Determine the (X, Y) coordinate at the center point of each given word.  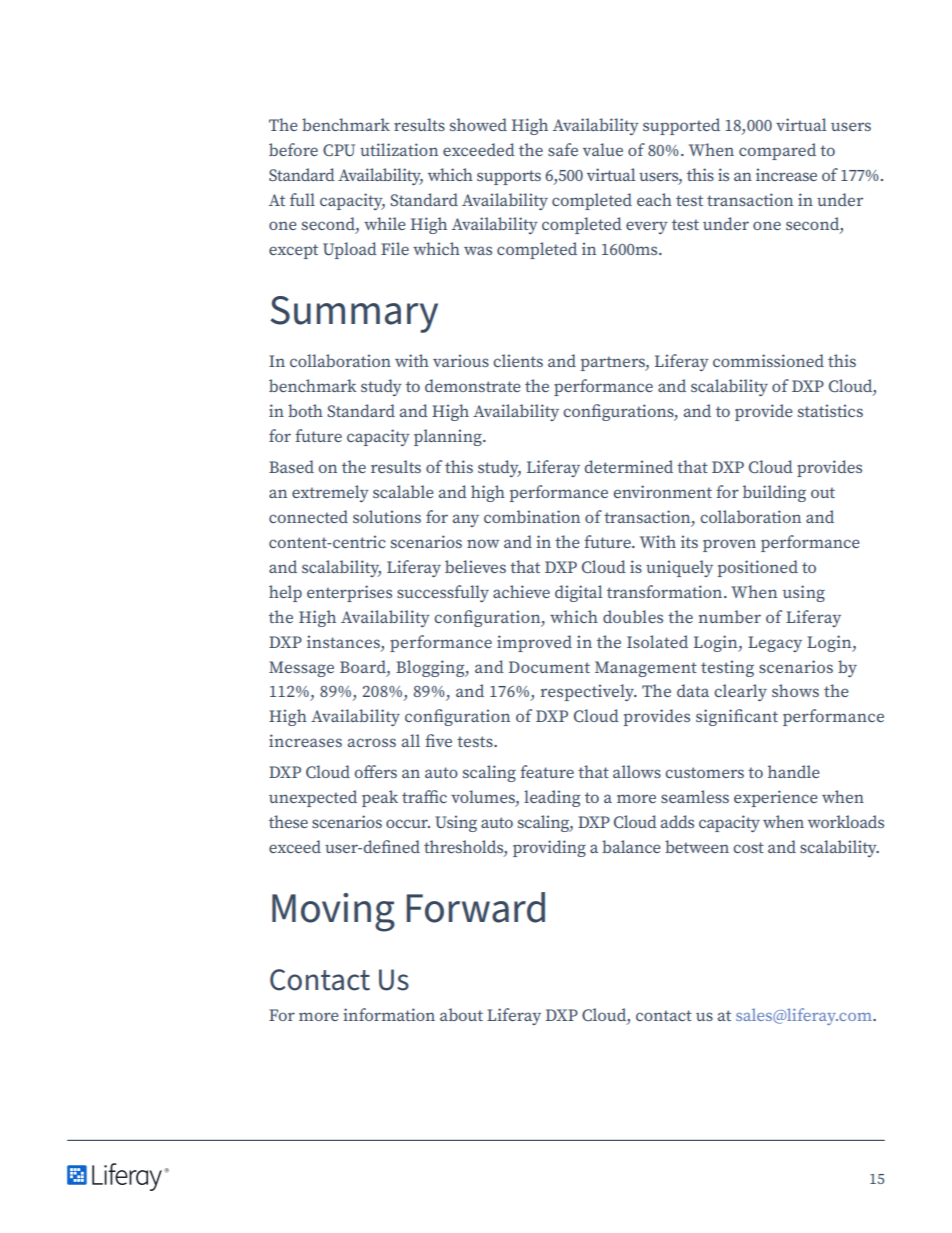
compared (777, 151)
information (389, 1014)
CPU (339, 150)
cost (748, 847)
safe (563, 149)
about (461, 1014)
